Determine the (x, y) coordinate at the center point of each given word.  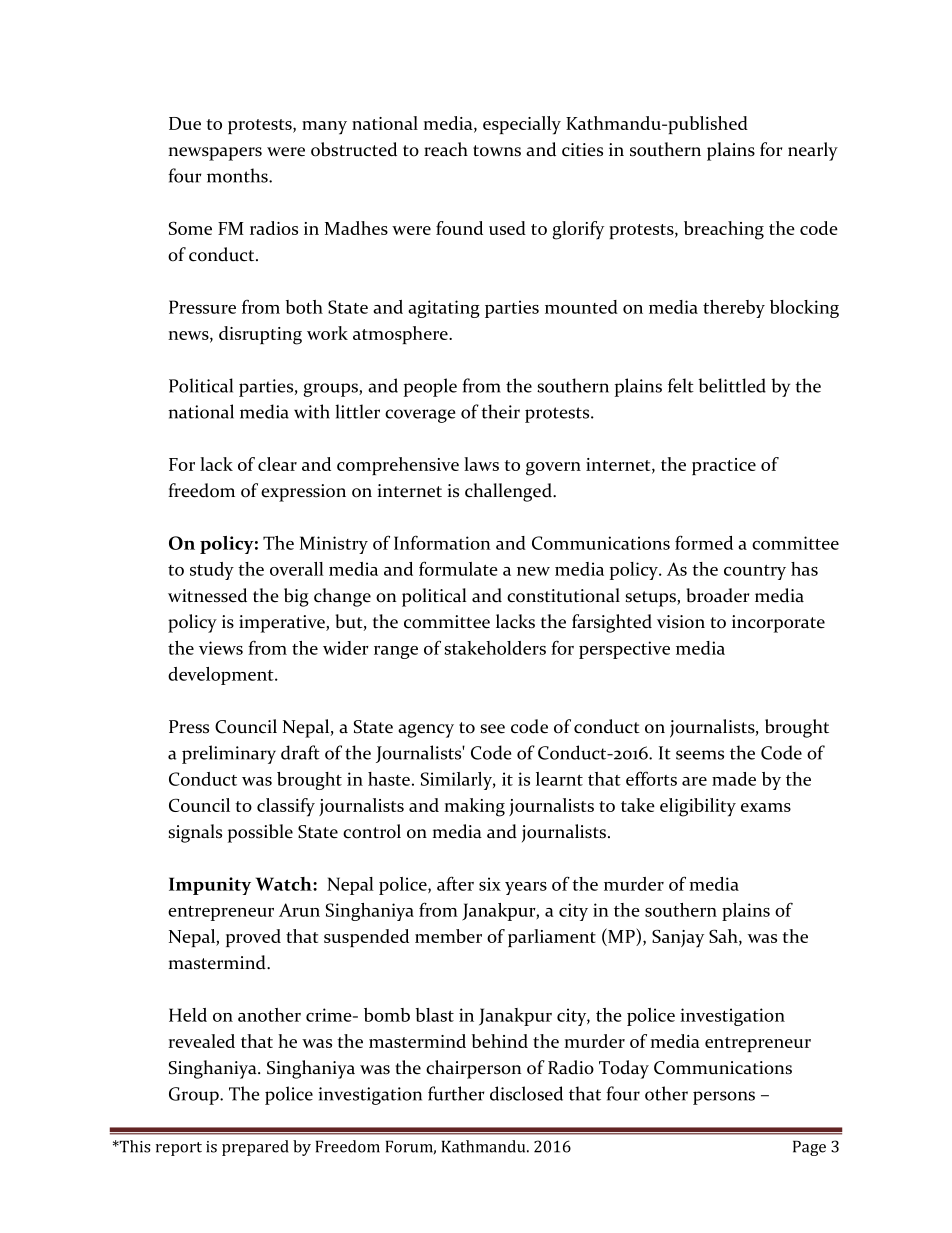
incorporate (778, 624)
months (238, 175)
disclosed (526, 1093)
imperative (283, 624)
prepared (255, 1148)
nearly (813, 151)
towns (497, 151)
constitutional (563, 595)
